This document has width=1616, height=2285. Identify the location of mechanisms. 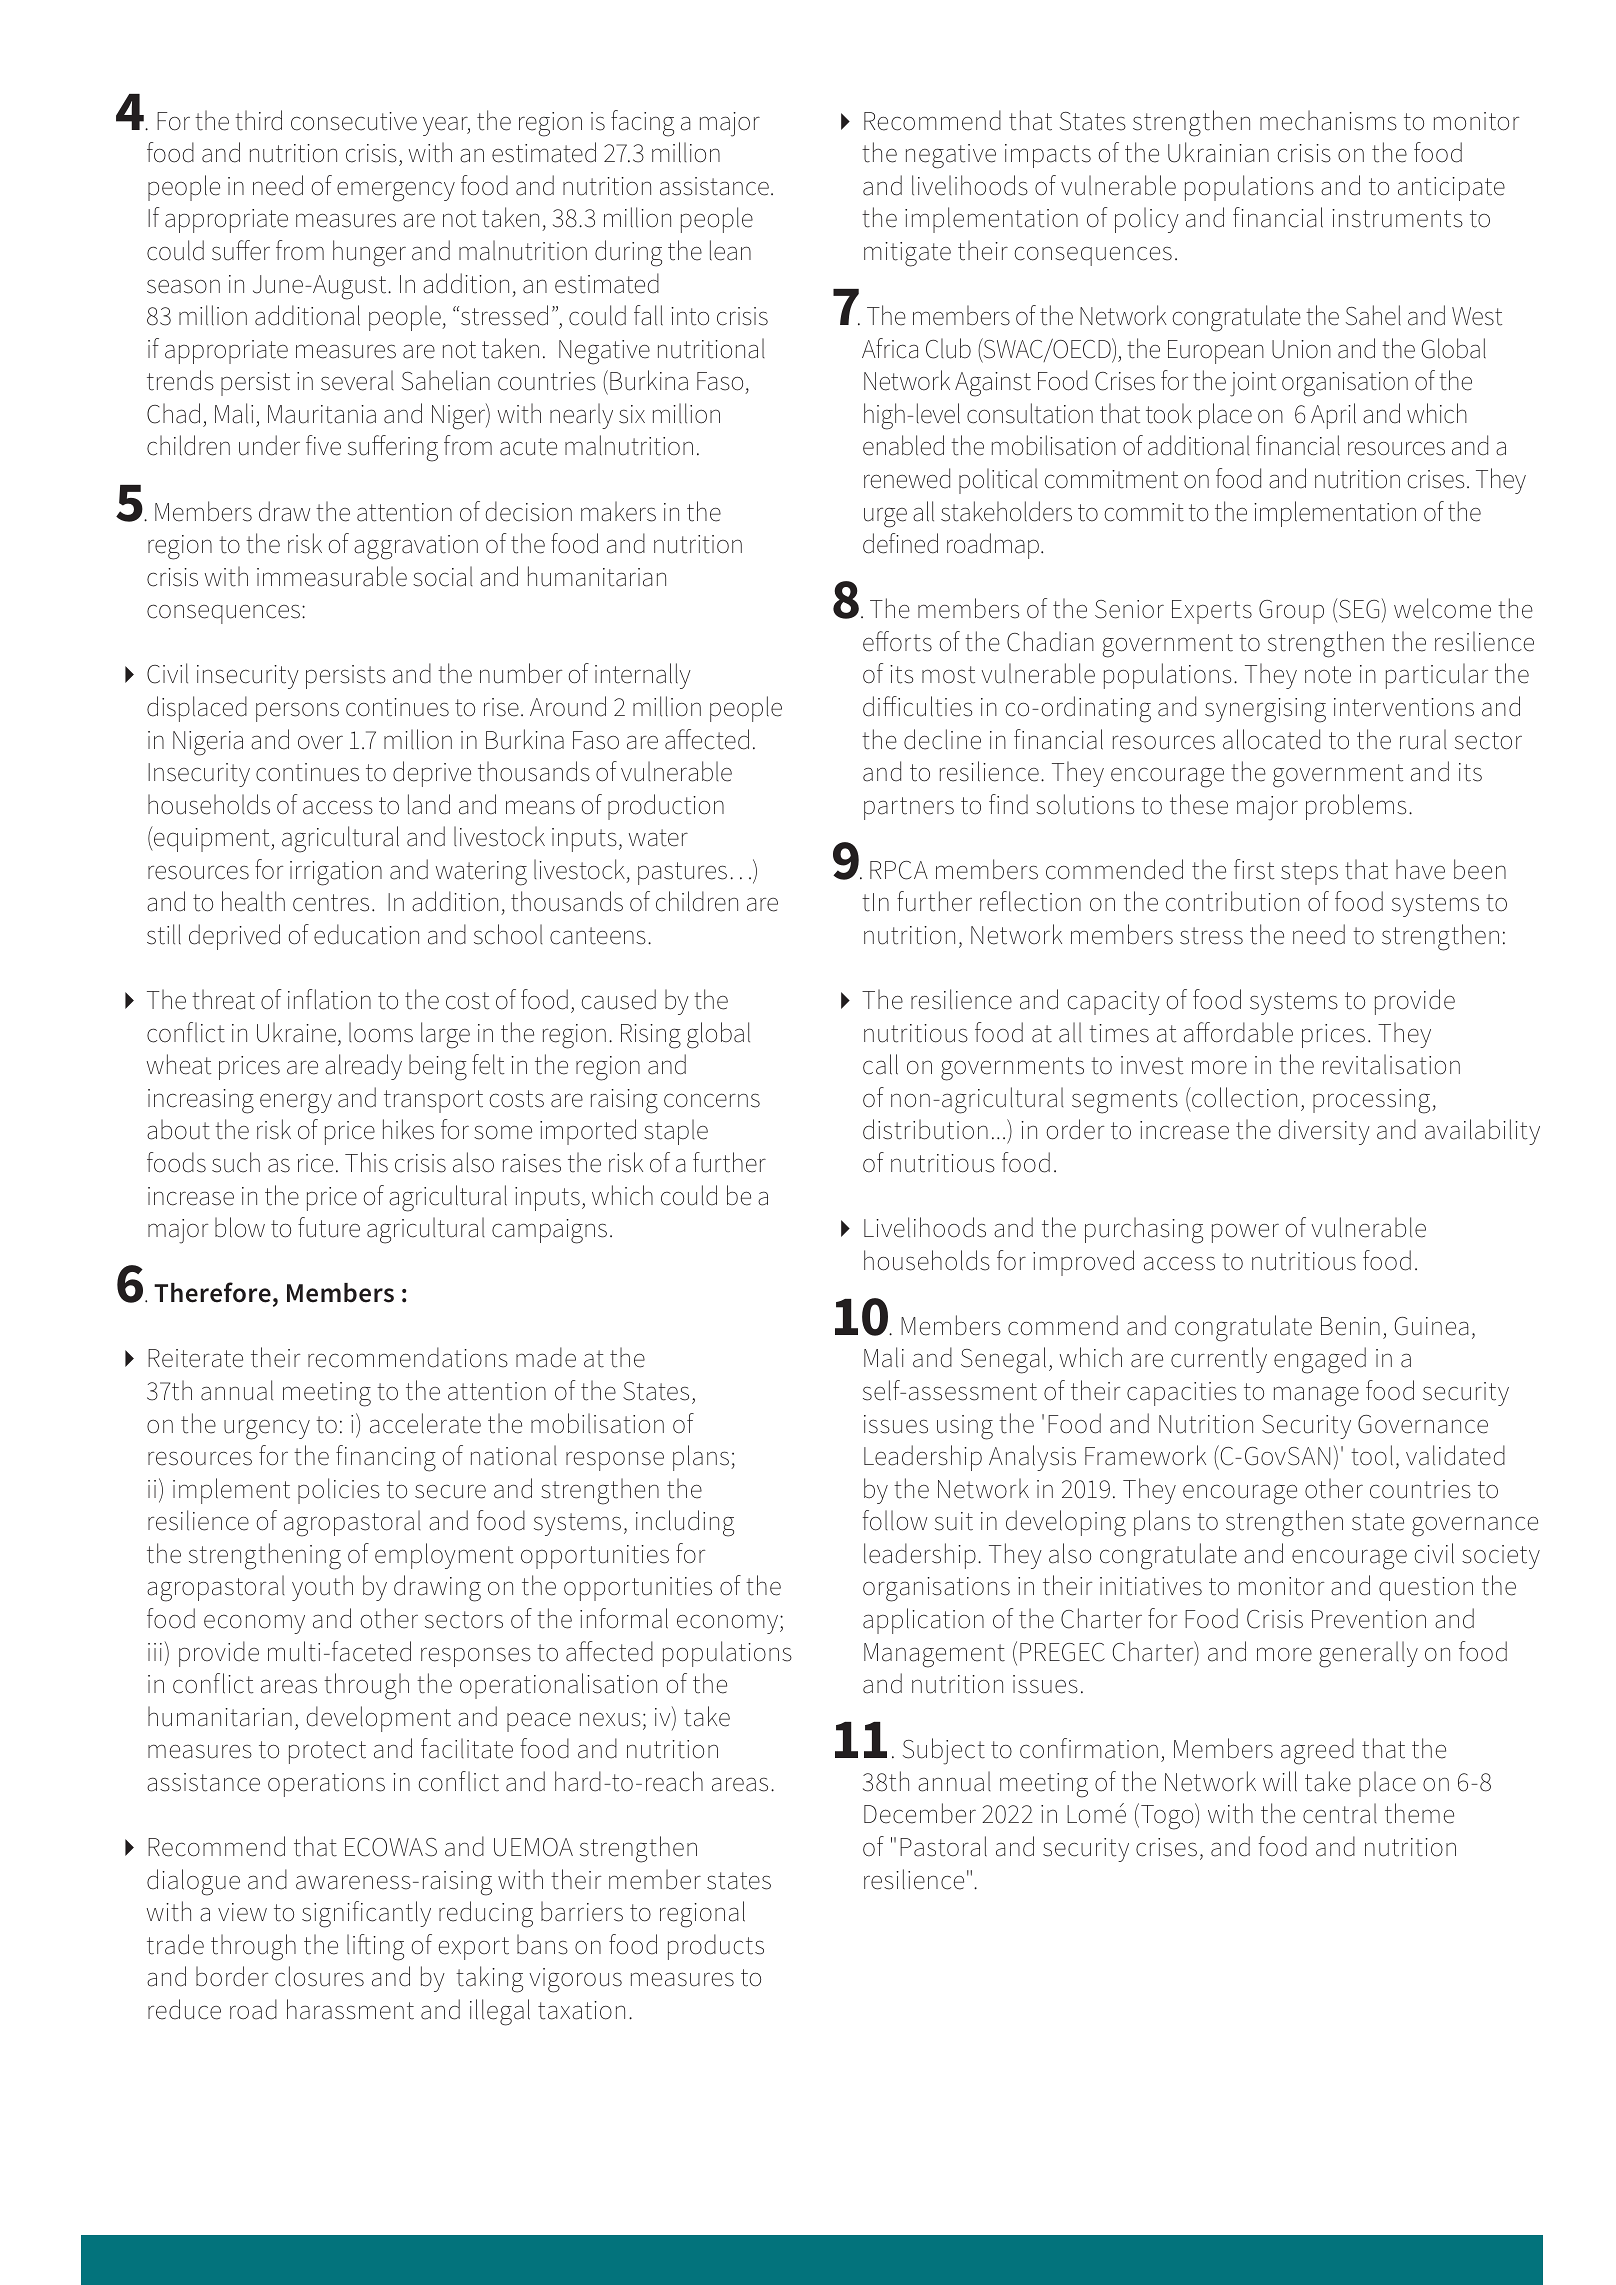
(1328, 120).
